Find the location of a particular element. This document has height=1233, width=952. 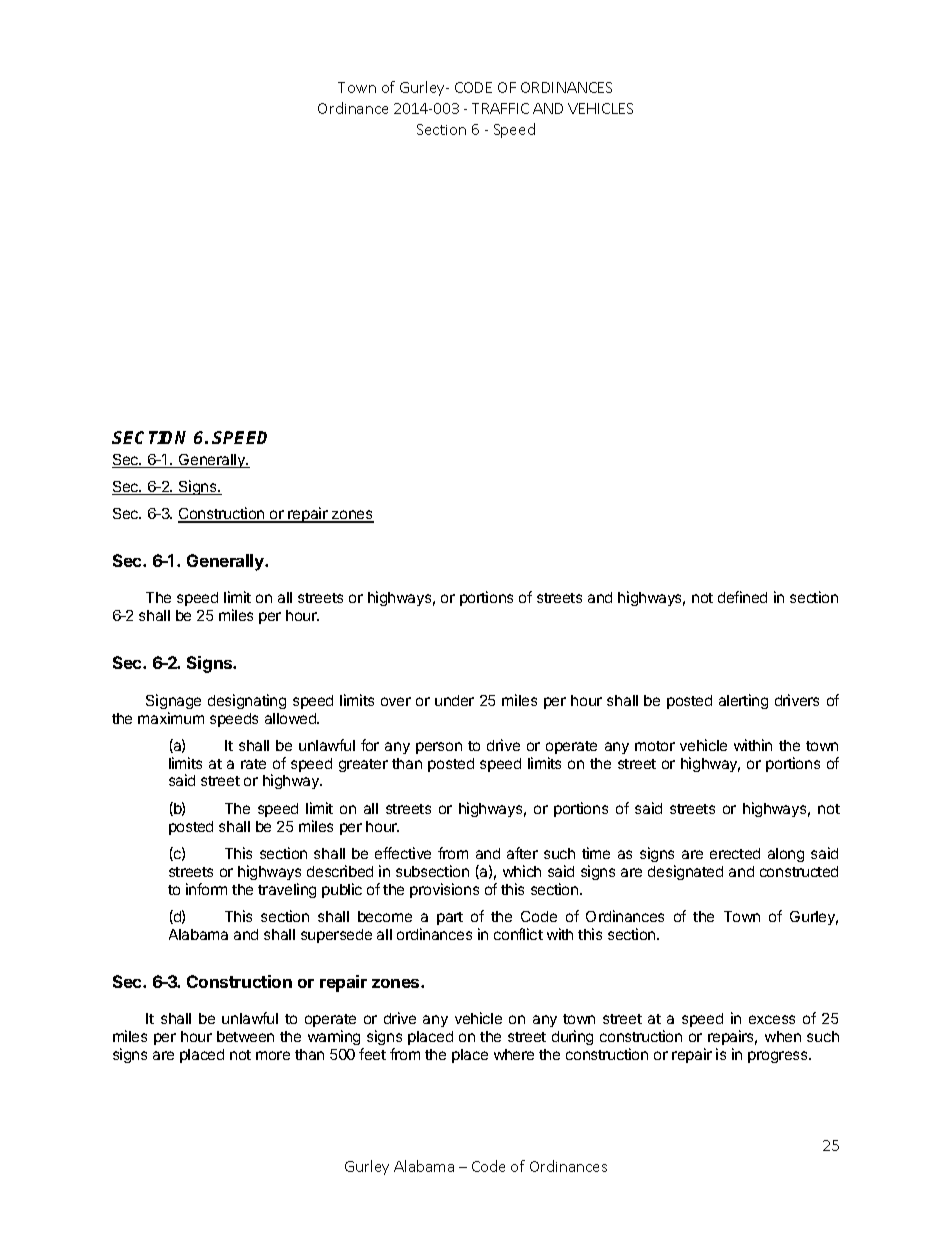

between is located at coordinates (245, 1036).
